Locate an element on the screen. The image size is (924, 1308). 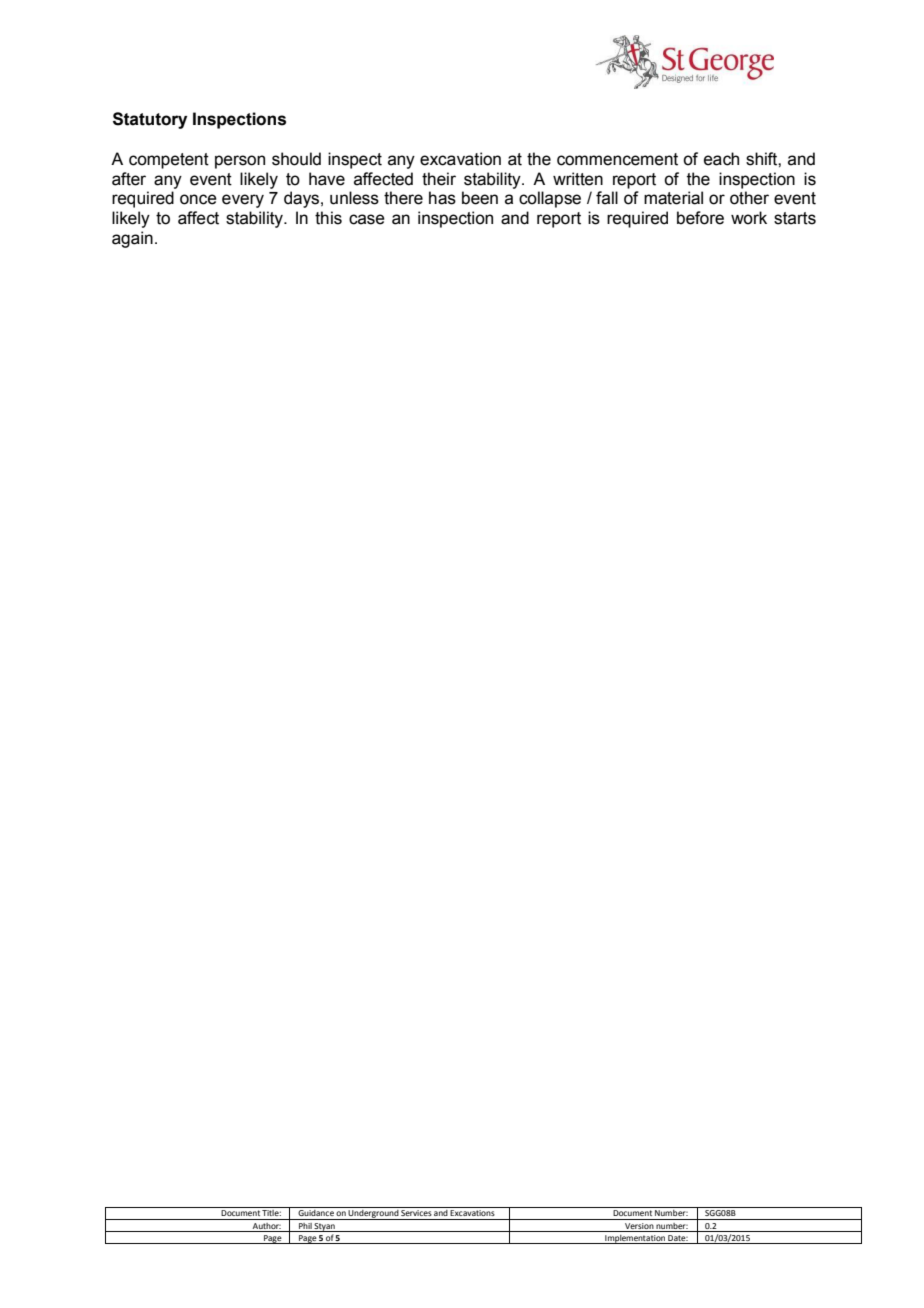
Implementation is located at coordinates (635, 1239).
